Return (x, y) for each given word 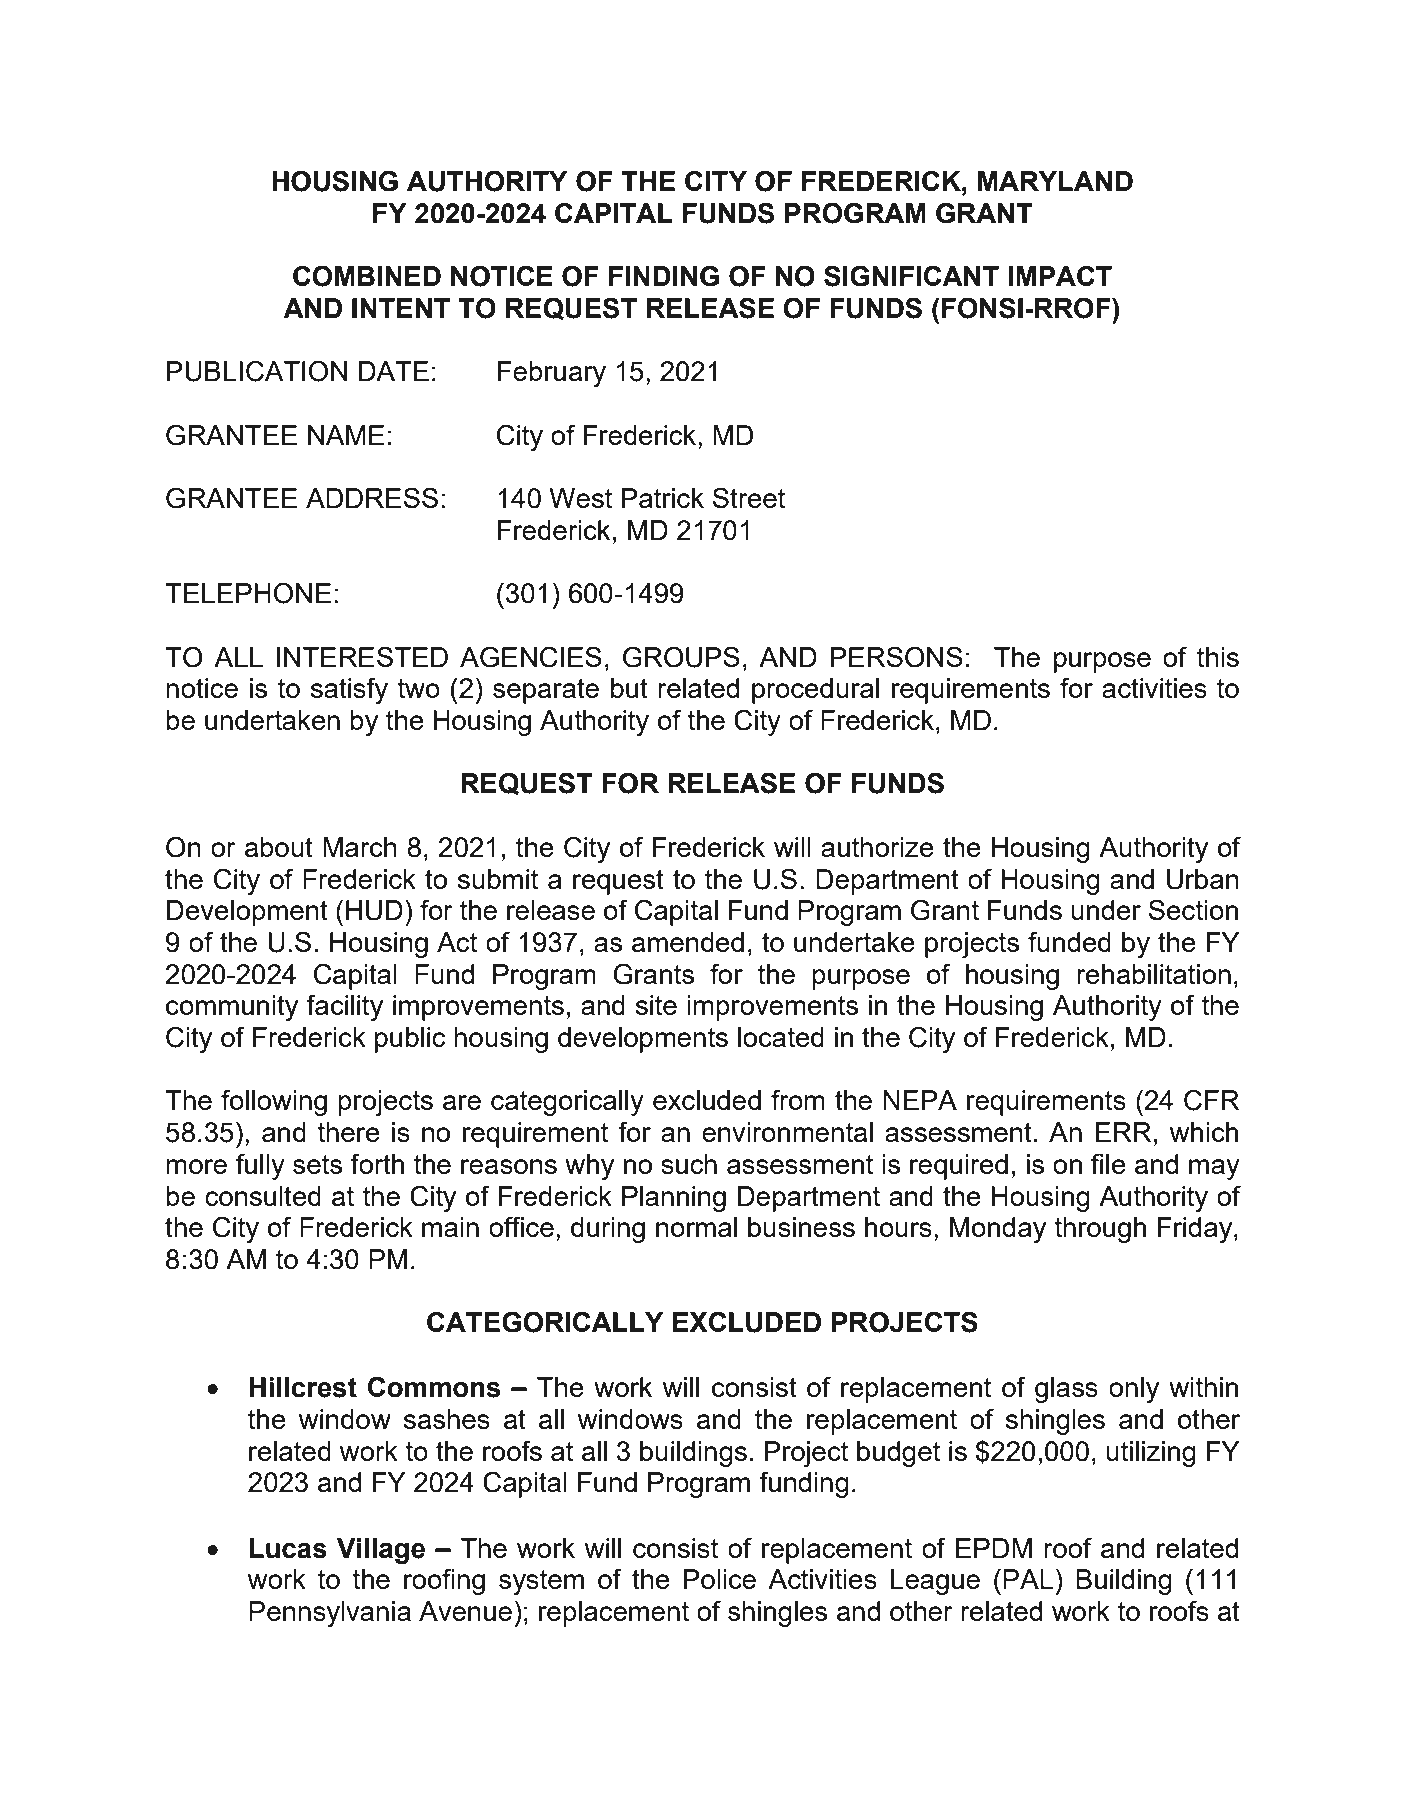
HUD (374, 910)
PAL (1028, 1579)
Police (720, 1579)
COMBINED (367, 276)
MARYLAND (1055, 181)
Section (1193, 909)
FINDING (664, 276)
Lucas (288, 1548)
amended (688, 942)
